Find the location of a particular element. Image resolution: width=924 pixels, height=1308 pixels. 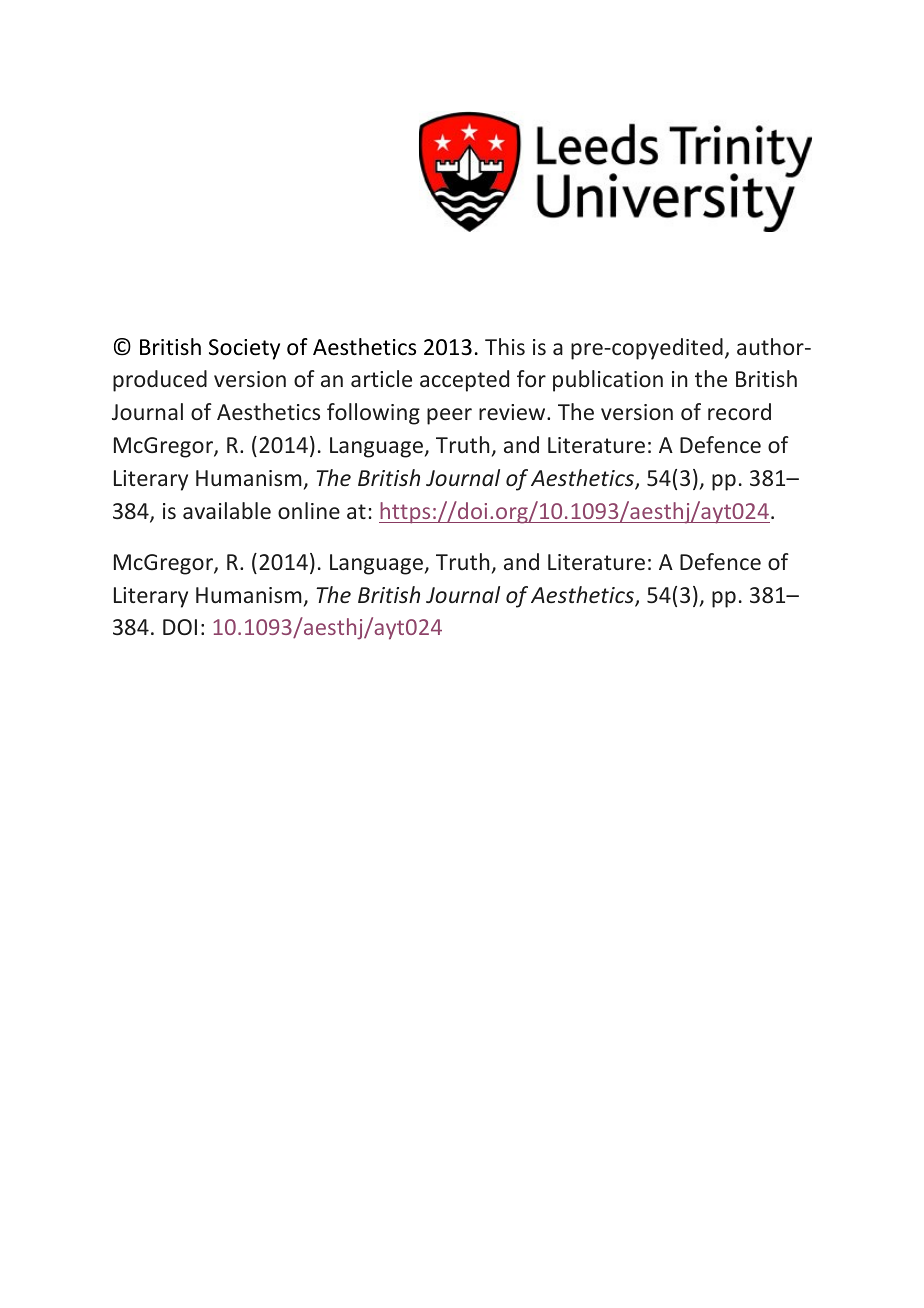

peer is located at coordinates (449, 416).
